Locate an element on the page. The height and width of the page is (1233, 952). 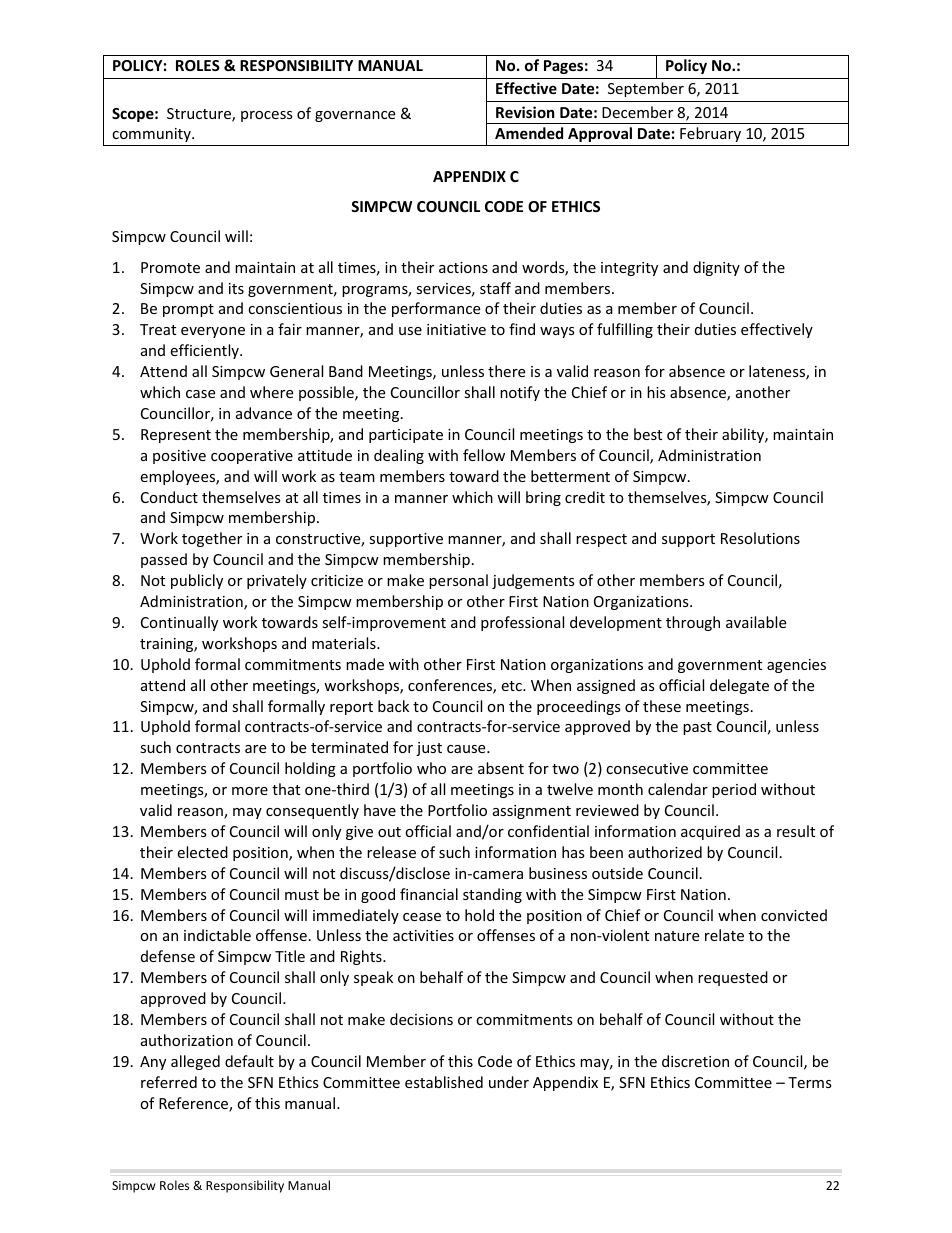
efficiently is located at coordinates (205, 351).
